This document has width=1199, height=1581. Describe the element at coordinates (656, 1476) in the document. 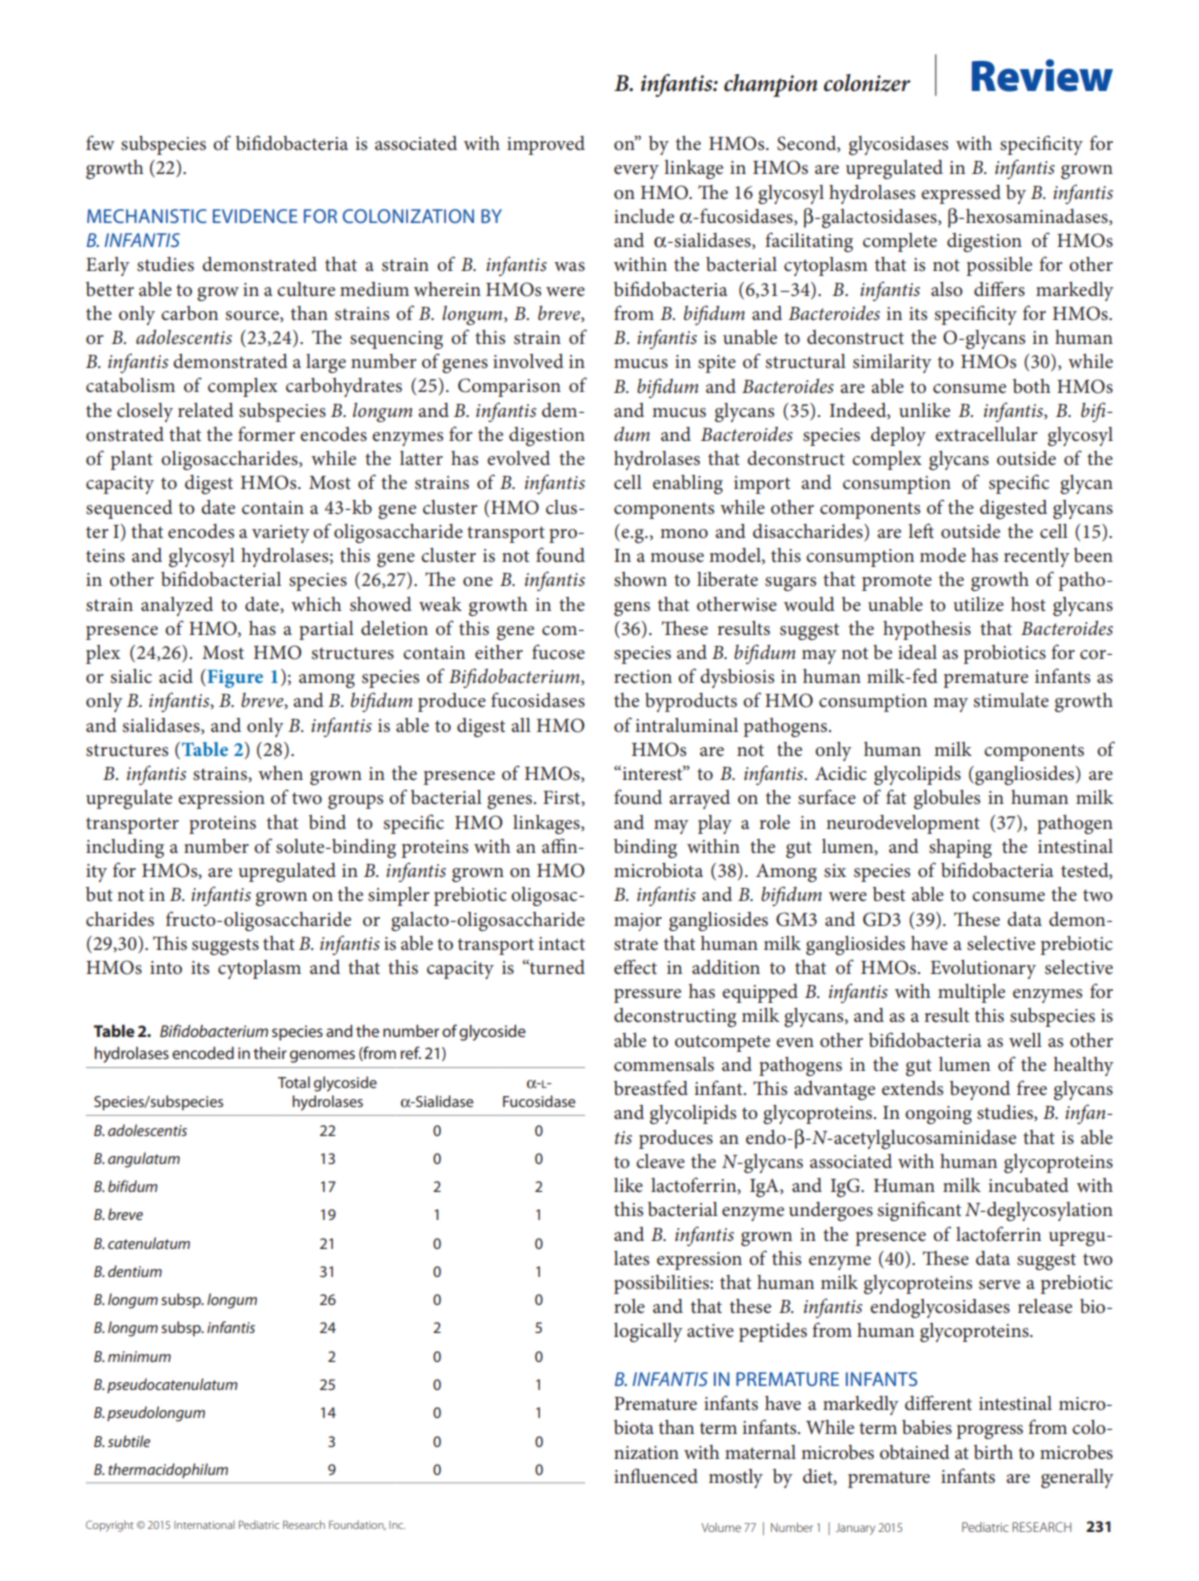

I see `influenced` at that location.
